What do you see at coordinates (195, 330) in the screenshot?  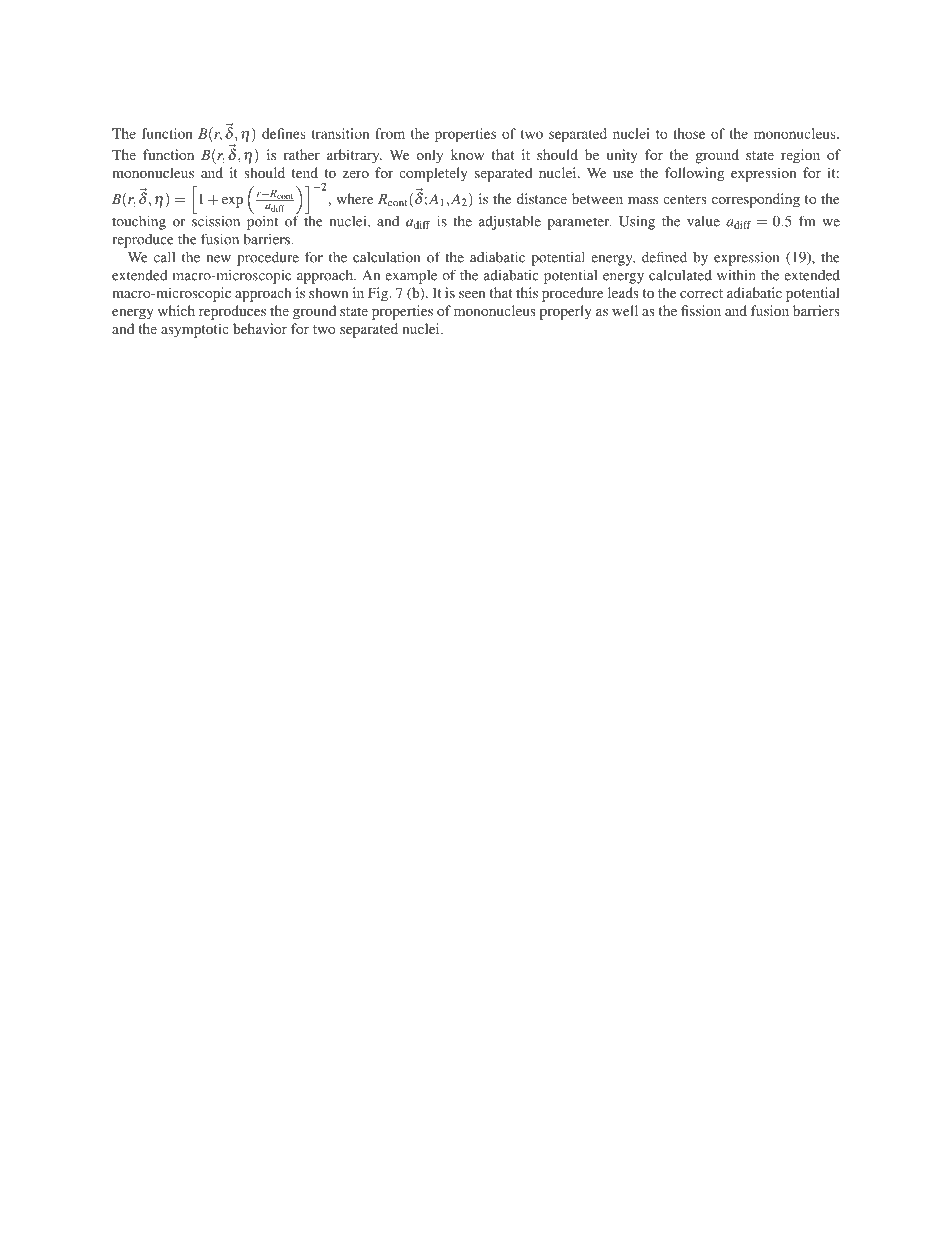 I see `asymptotic` at bounding box center [195, 330].
